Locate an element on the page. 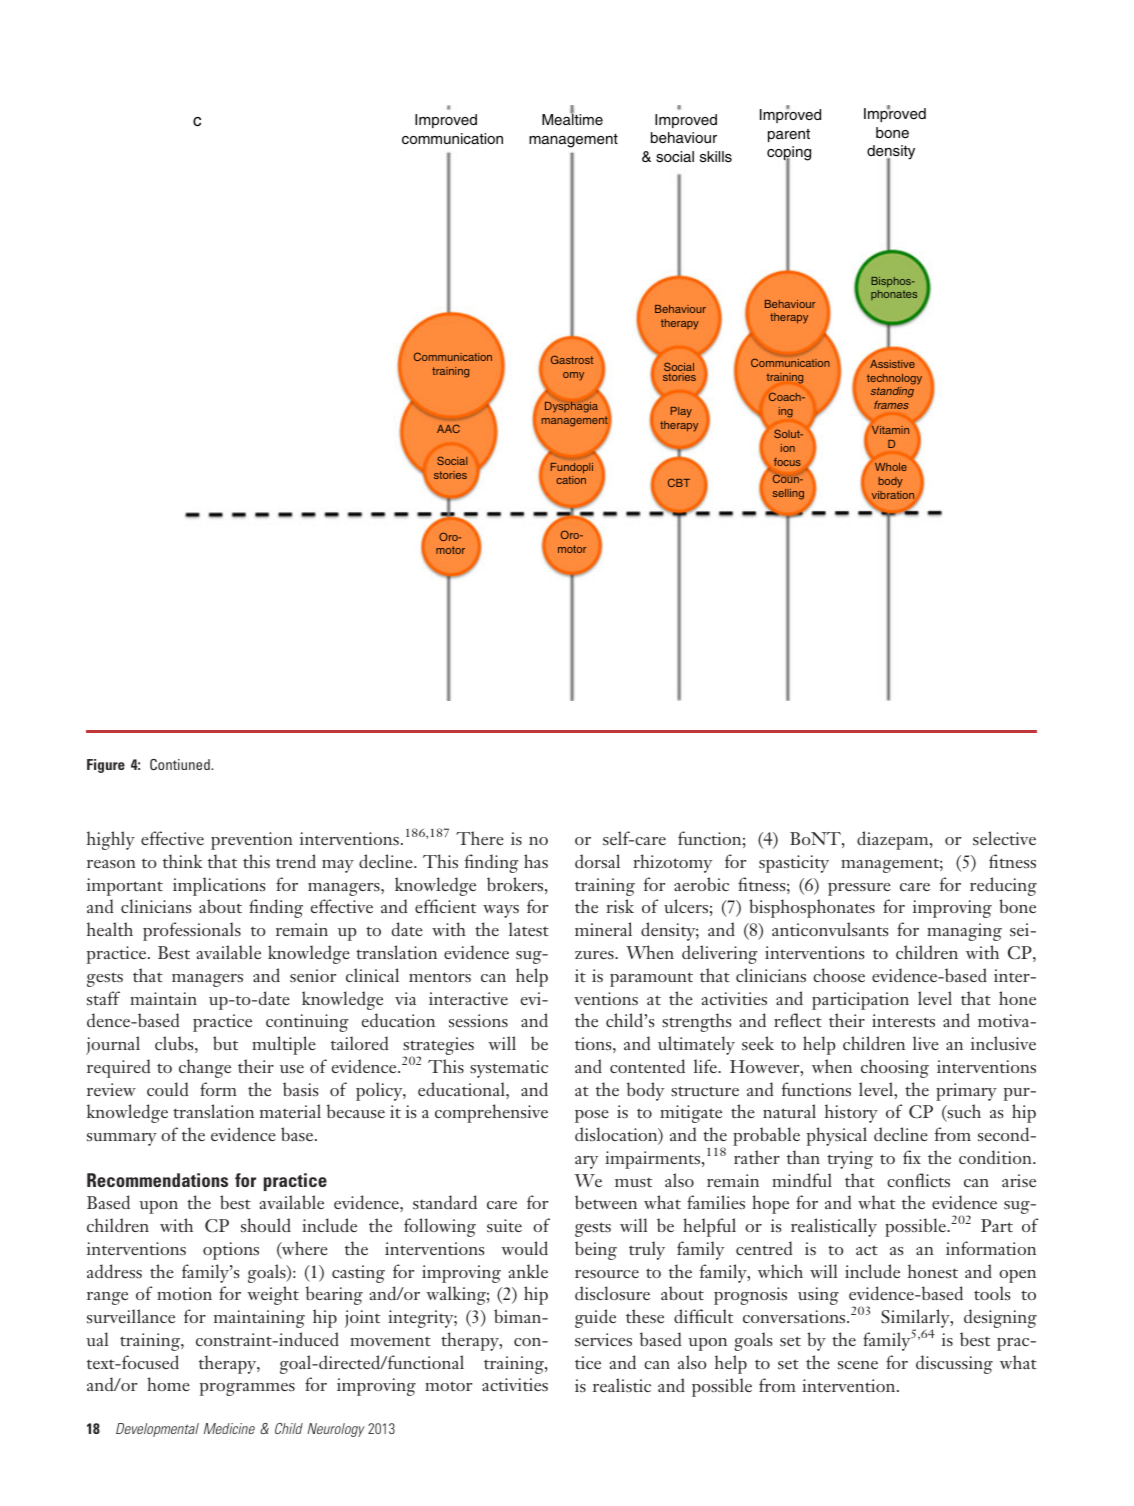 The height and width of the page is (1506, 1134). vibration is located at coordinates (893, 495).
